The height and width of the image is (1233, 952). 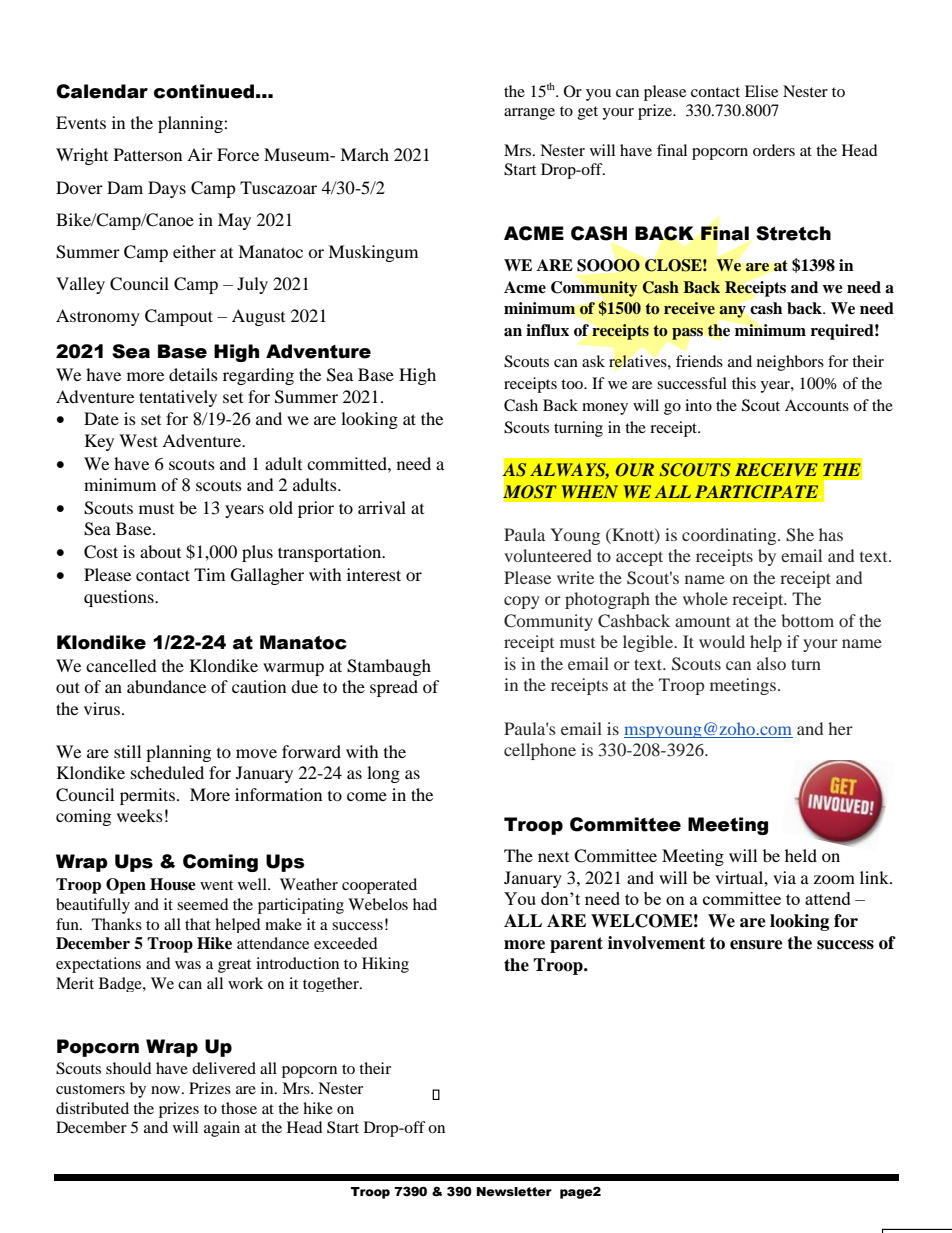 I want to click on orders, so click(x=774, y=150).
